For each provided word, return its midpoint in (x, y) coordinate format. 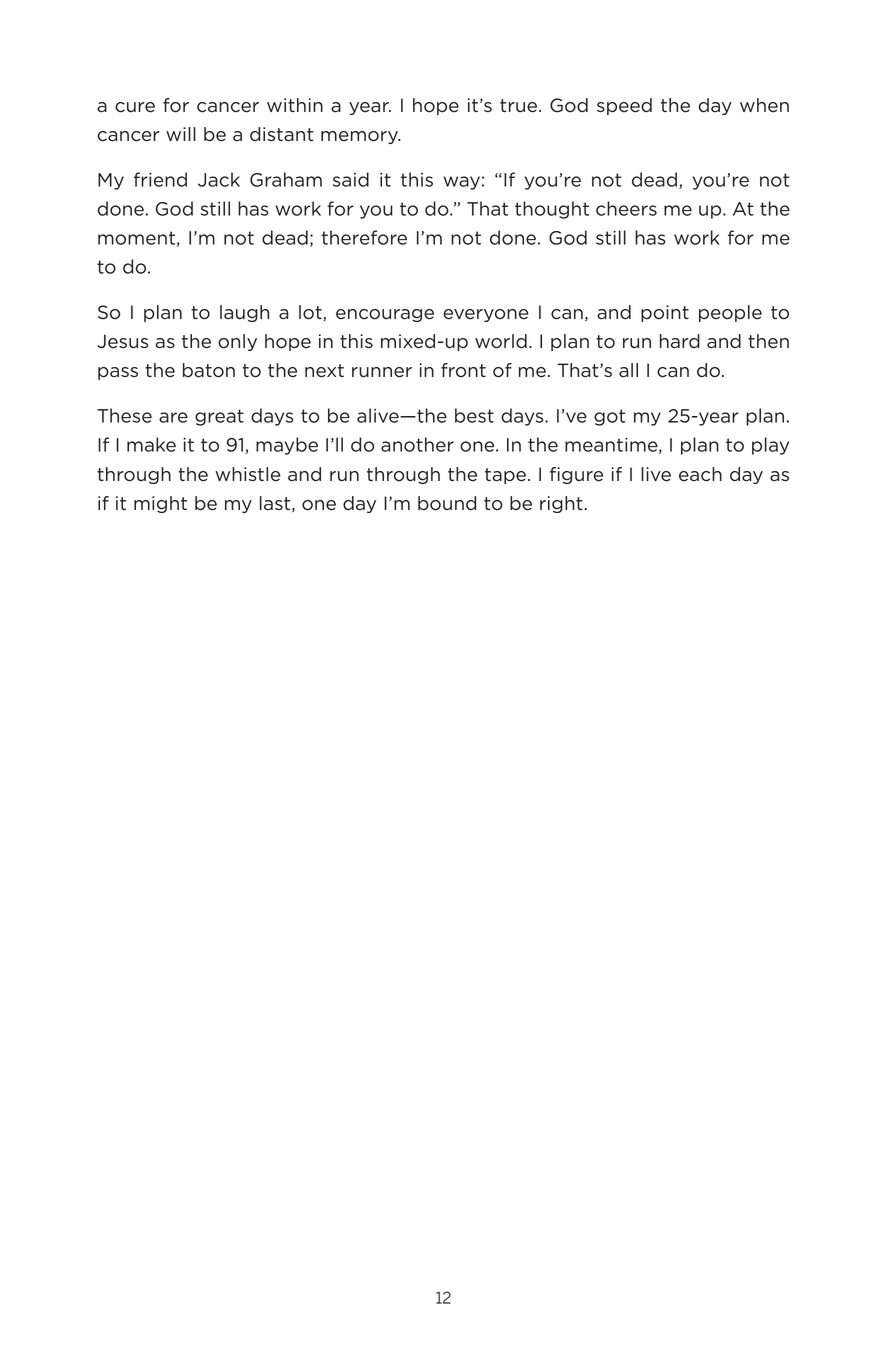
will (181, 134)
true (520, 106)
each (700, 474)
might (160, 504)
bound (447, 503)
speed (624, 106)
